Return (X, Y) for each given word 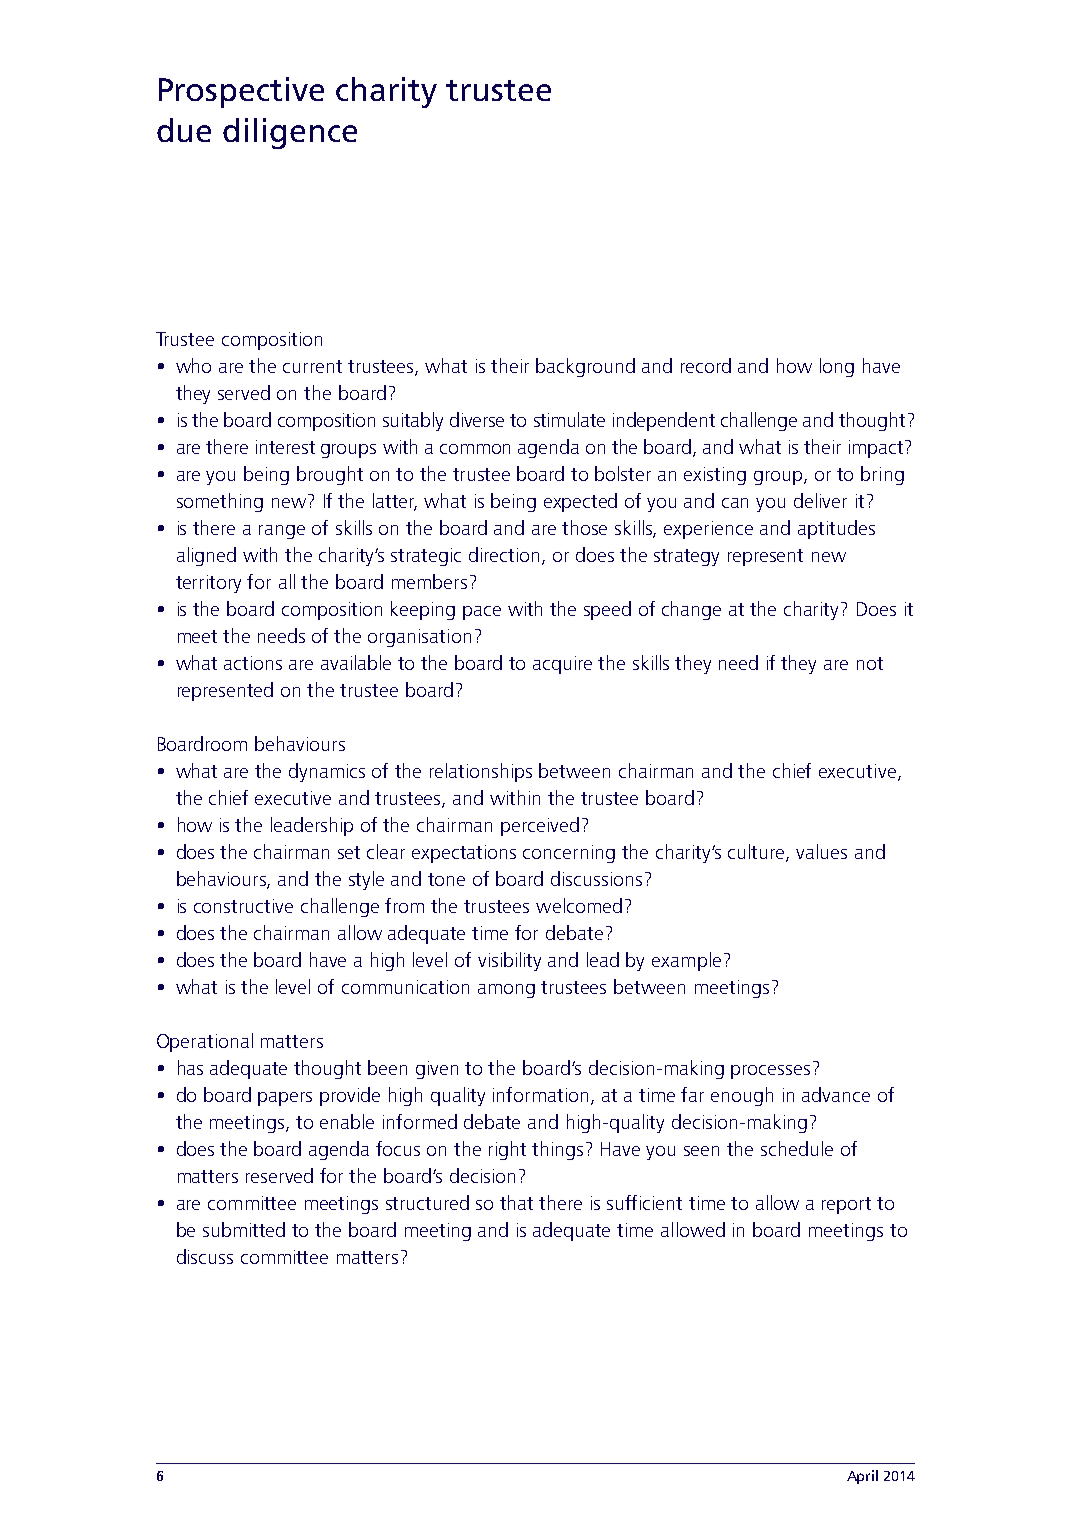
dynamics (327, 772)
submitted (244, 1229)
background (585, 367)
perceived (540, 826)
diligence (290, 133)
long (837, 367)
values (821, 851)
